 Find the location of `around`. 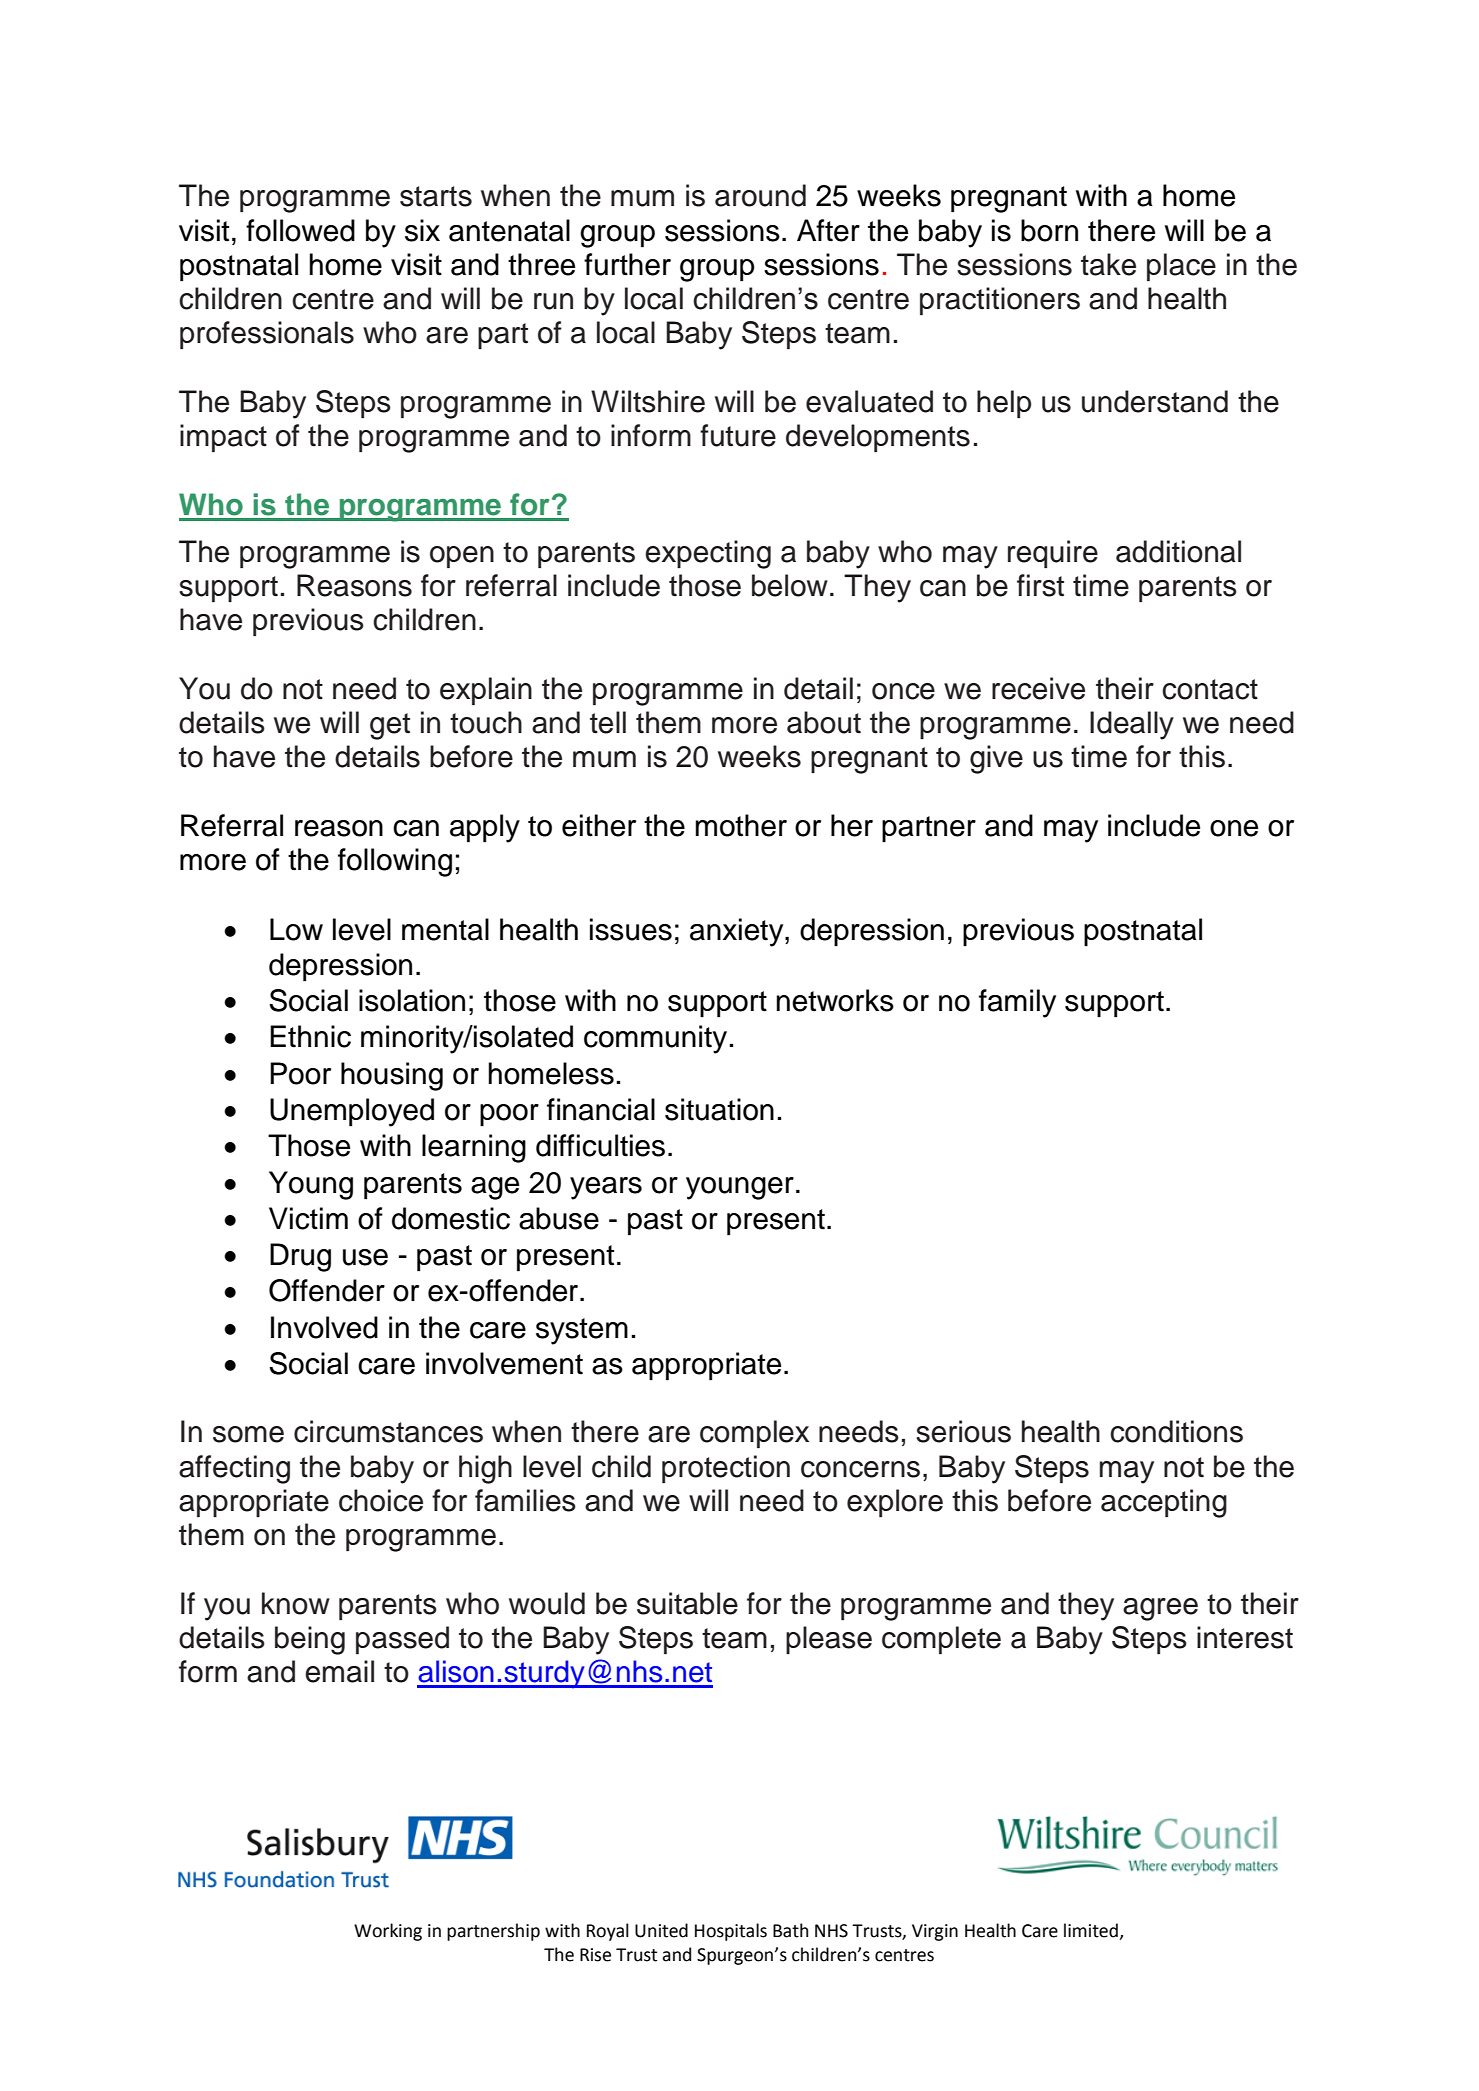

around is located at coordinates (760, 195).
